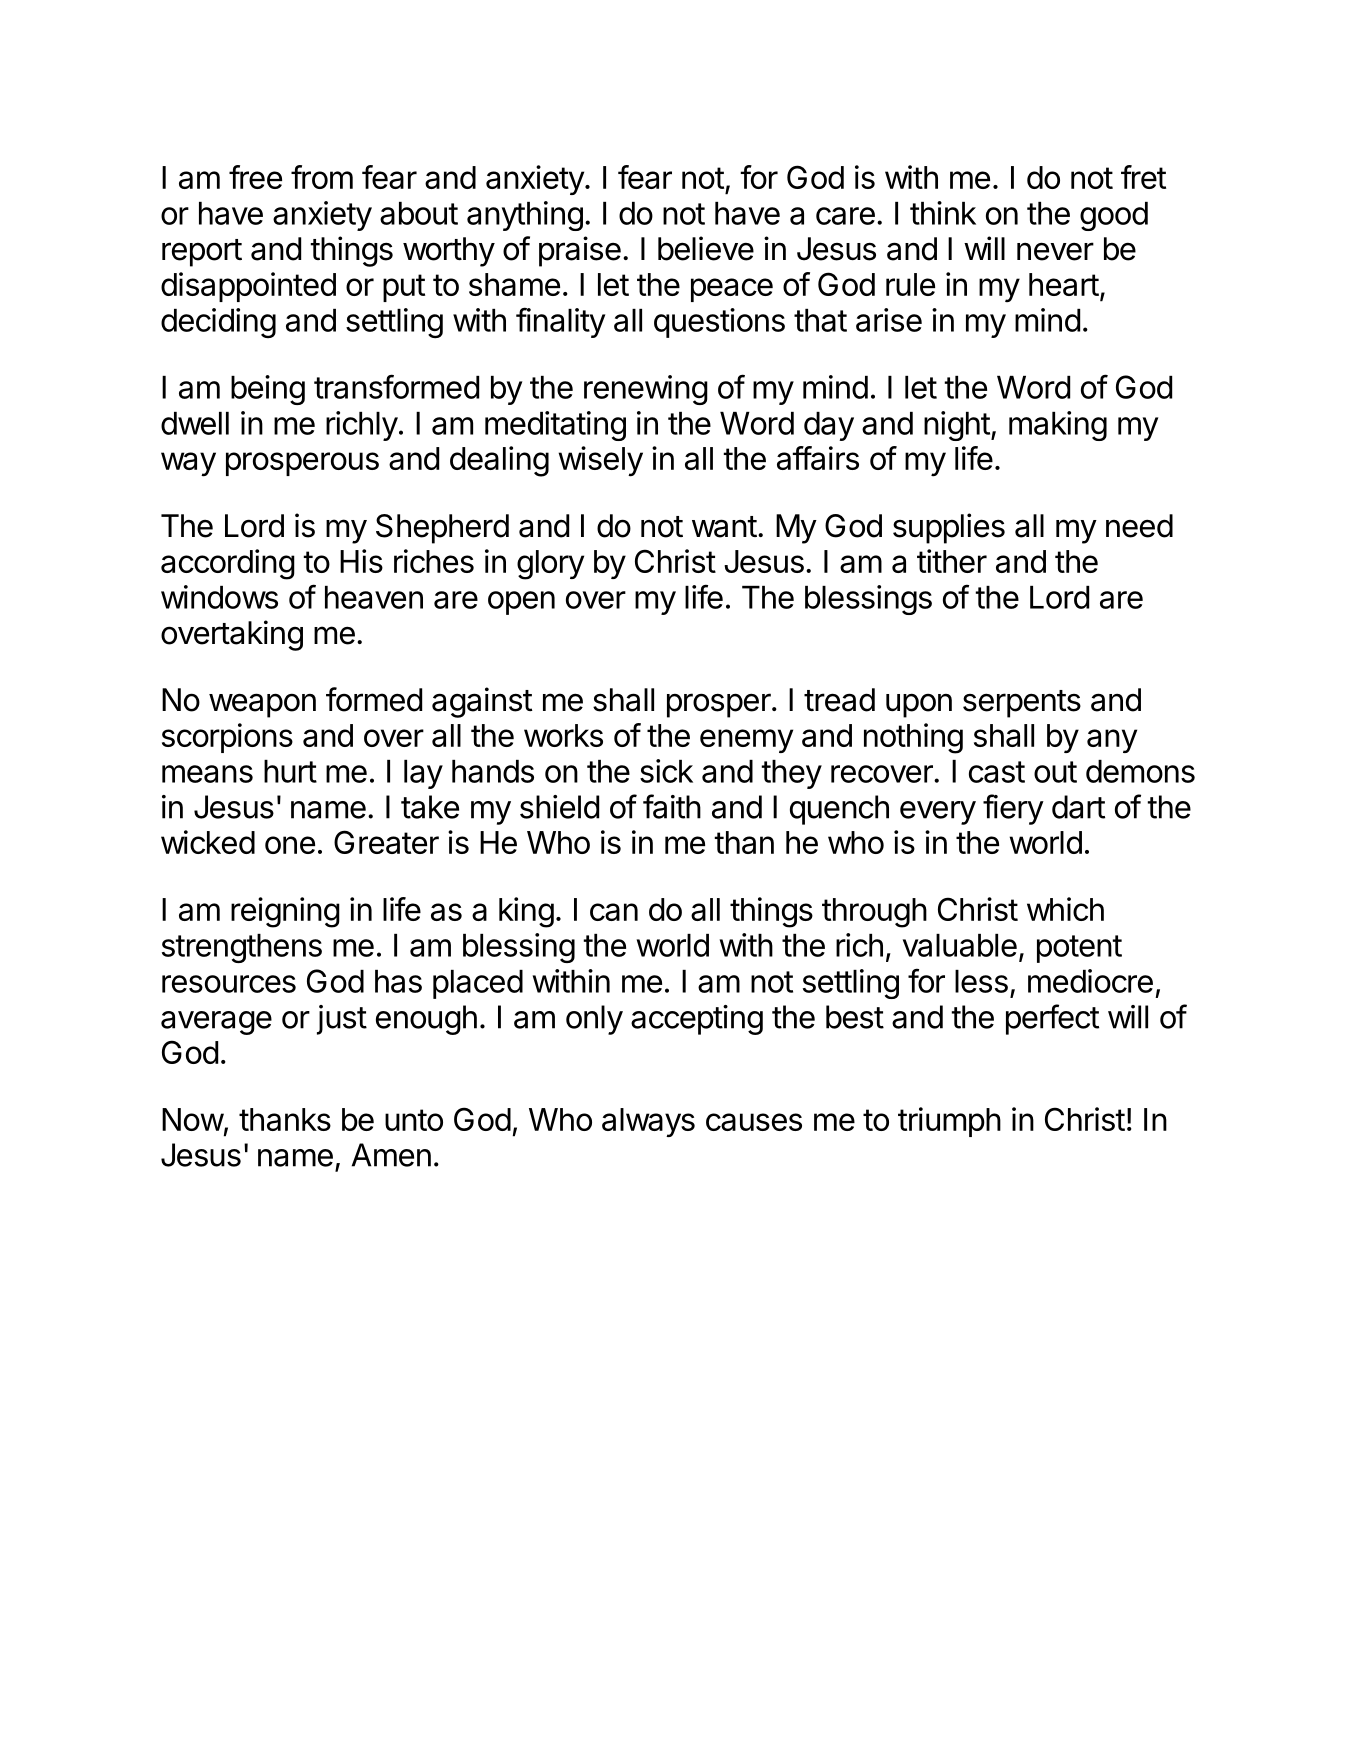  I want to click on fiery, so click(1013, 809).
